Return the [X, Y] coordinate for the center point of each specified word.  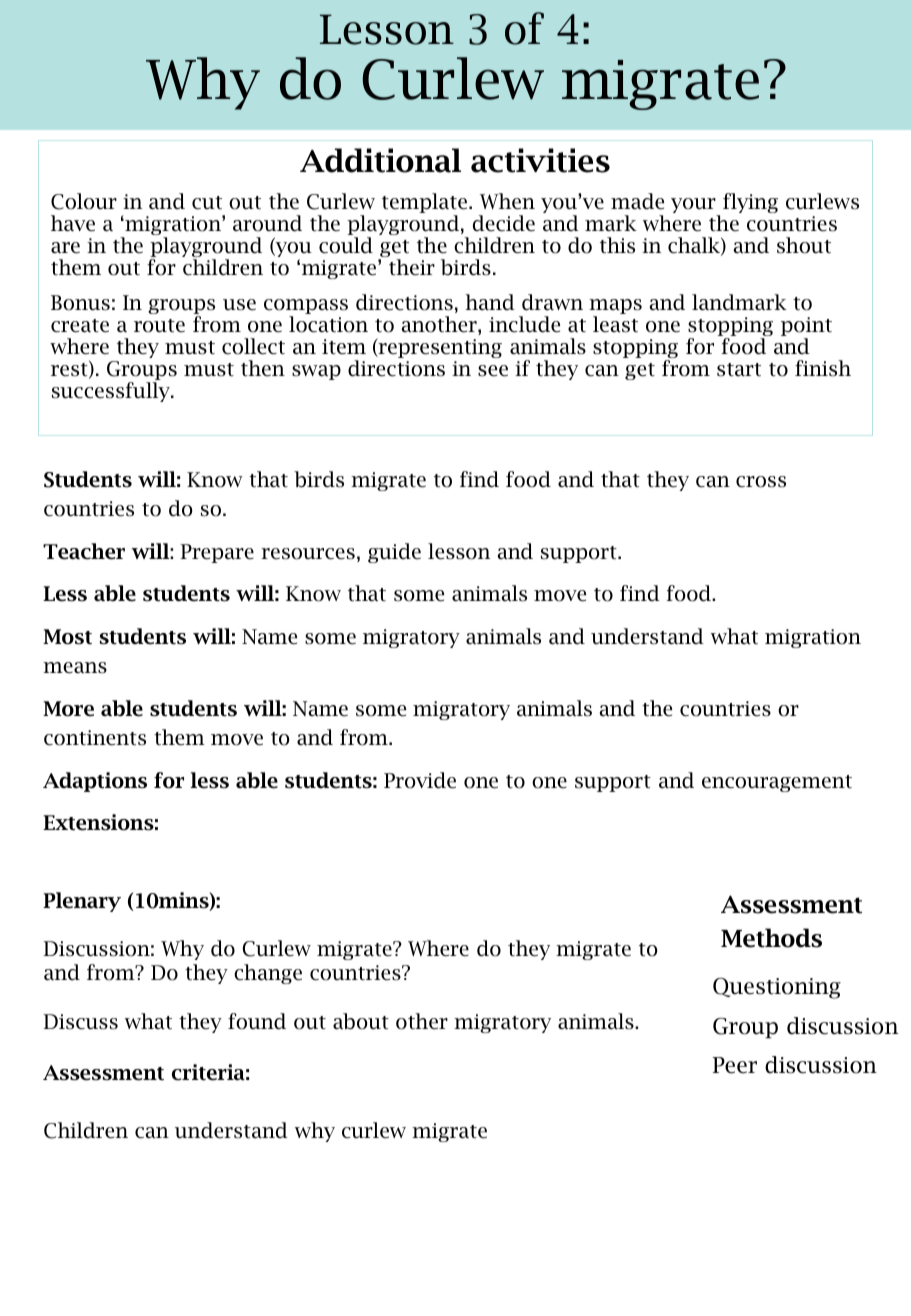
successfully [112, 392]
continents [95, 738]
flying [750, 203]
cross [761, 482]
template [426, 204]
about [361, 1021]
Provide [420, 780]
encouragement [777, 783]
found [257, 1021]
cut [207, 203]
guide [394, 553]
